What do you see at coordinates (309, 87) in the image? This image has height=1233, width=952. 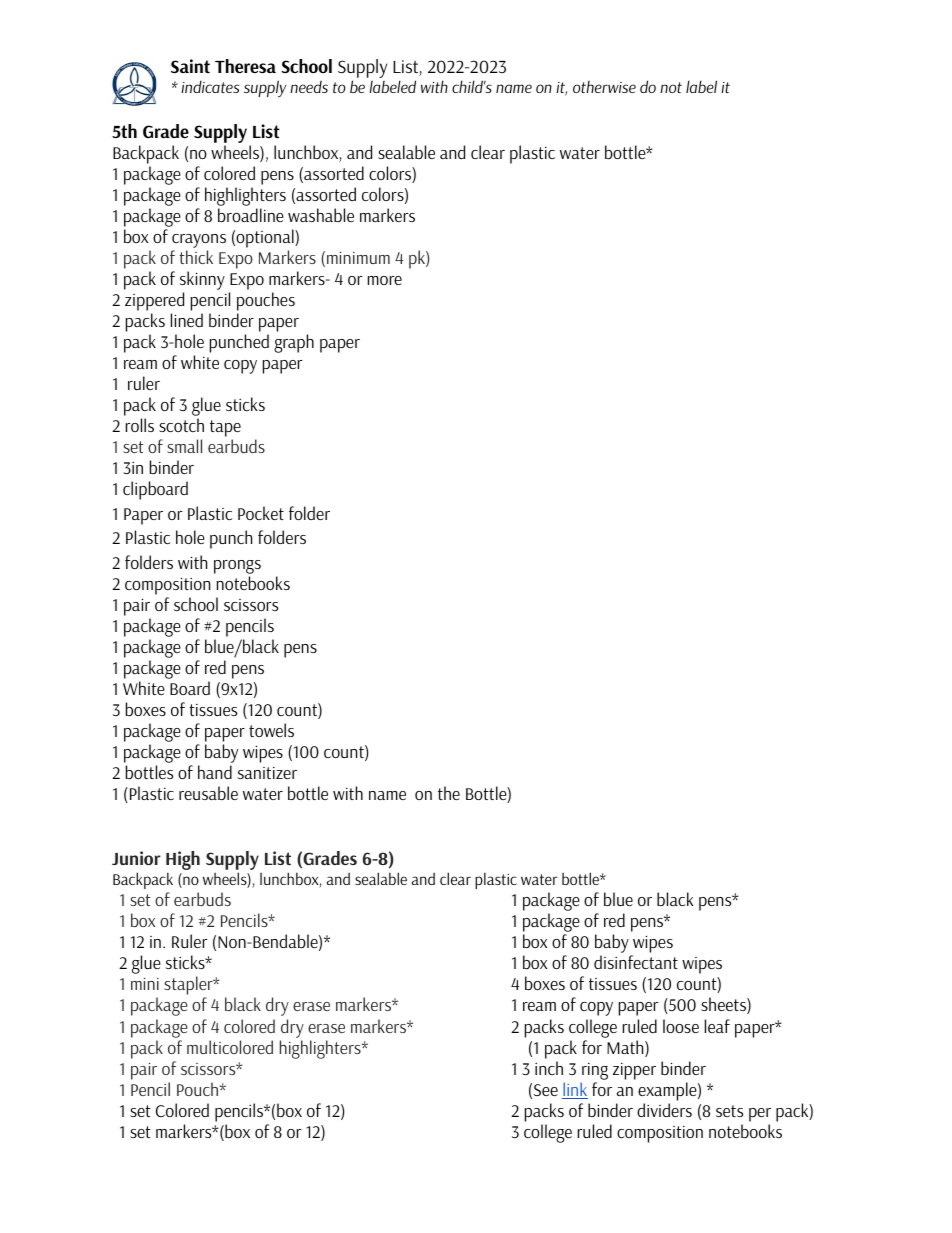 I see `needs` at bounding box center [309, 87].
